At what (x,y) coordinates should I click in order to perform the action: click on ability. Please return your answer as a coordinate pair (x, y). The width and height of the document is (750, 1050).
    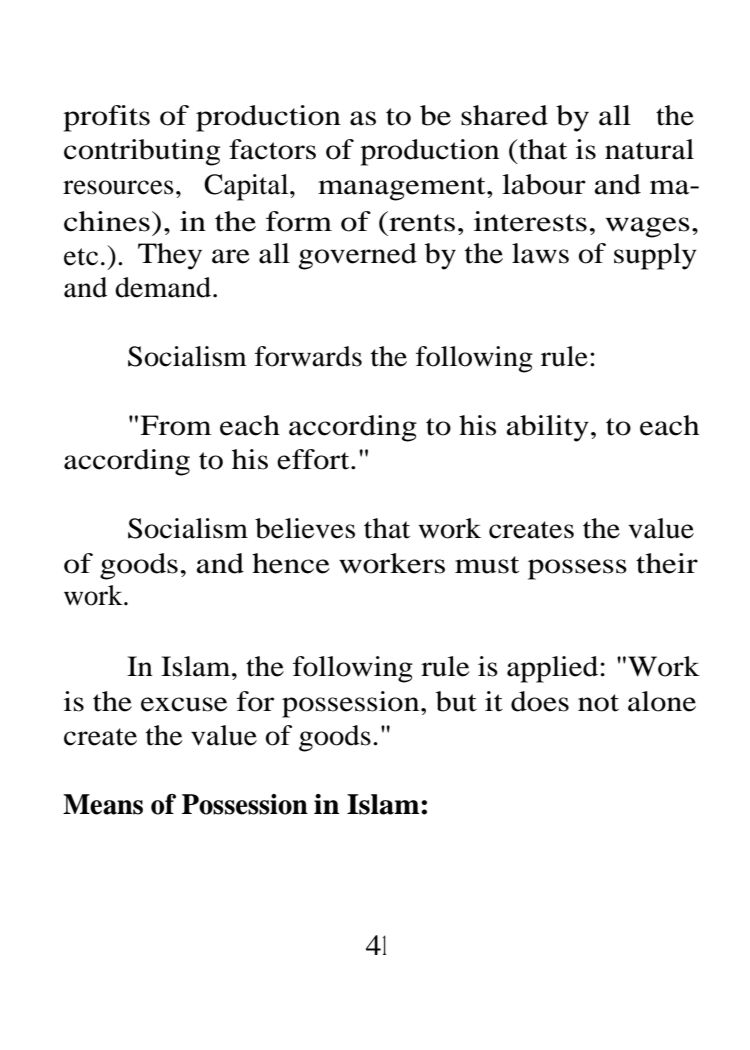
    Looking at the image, I should click on (547, 428).
